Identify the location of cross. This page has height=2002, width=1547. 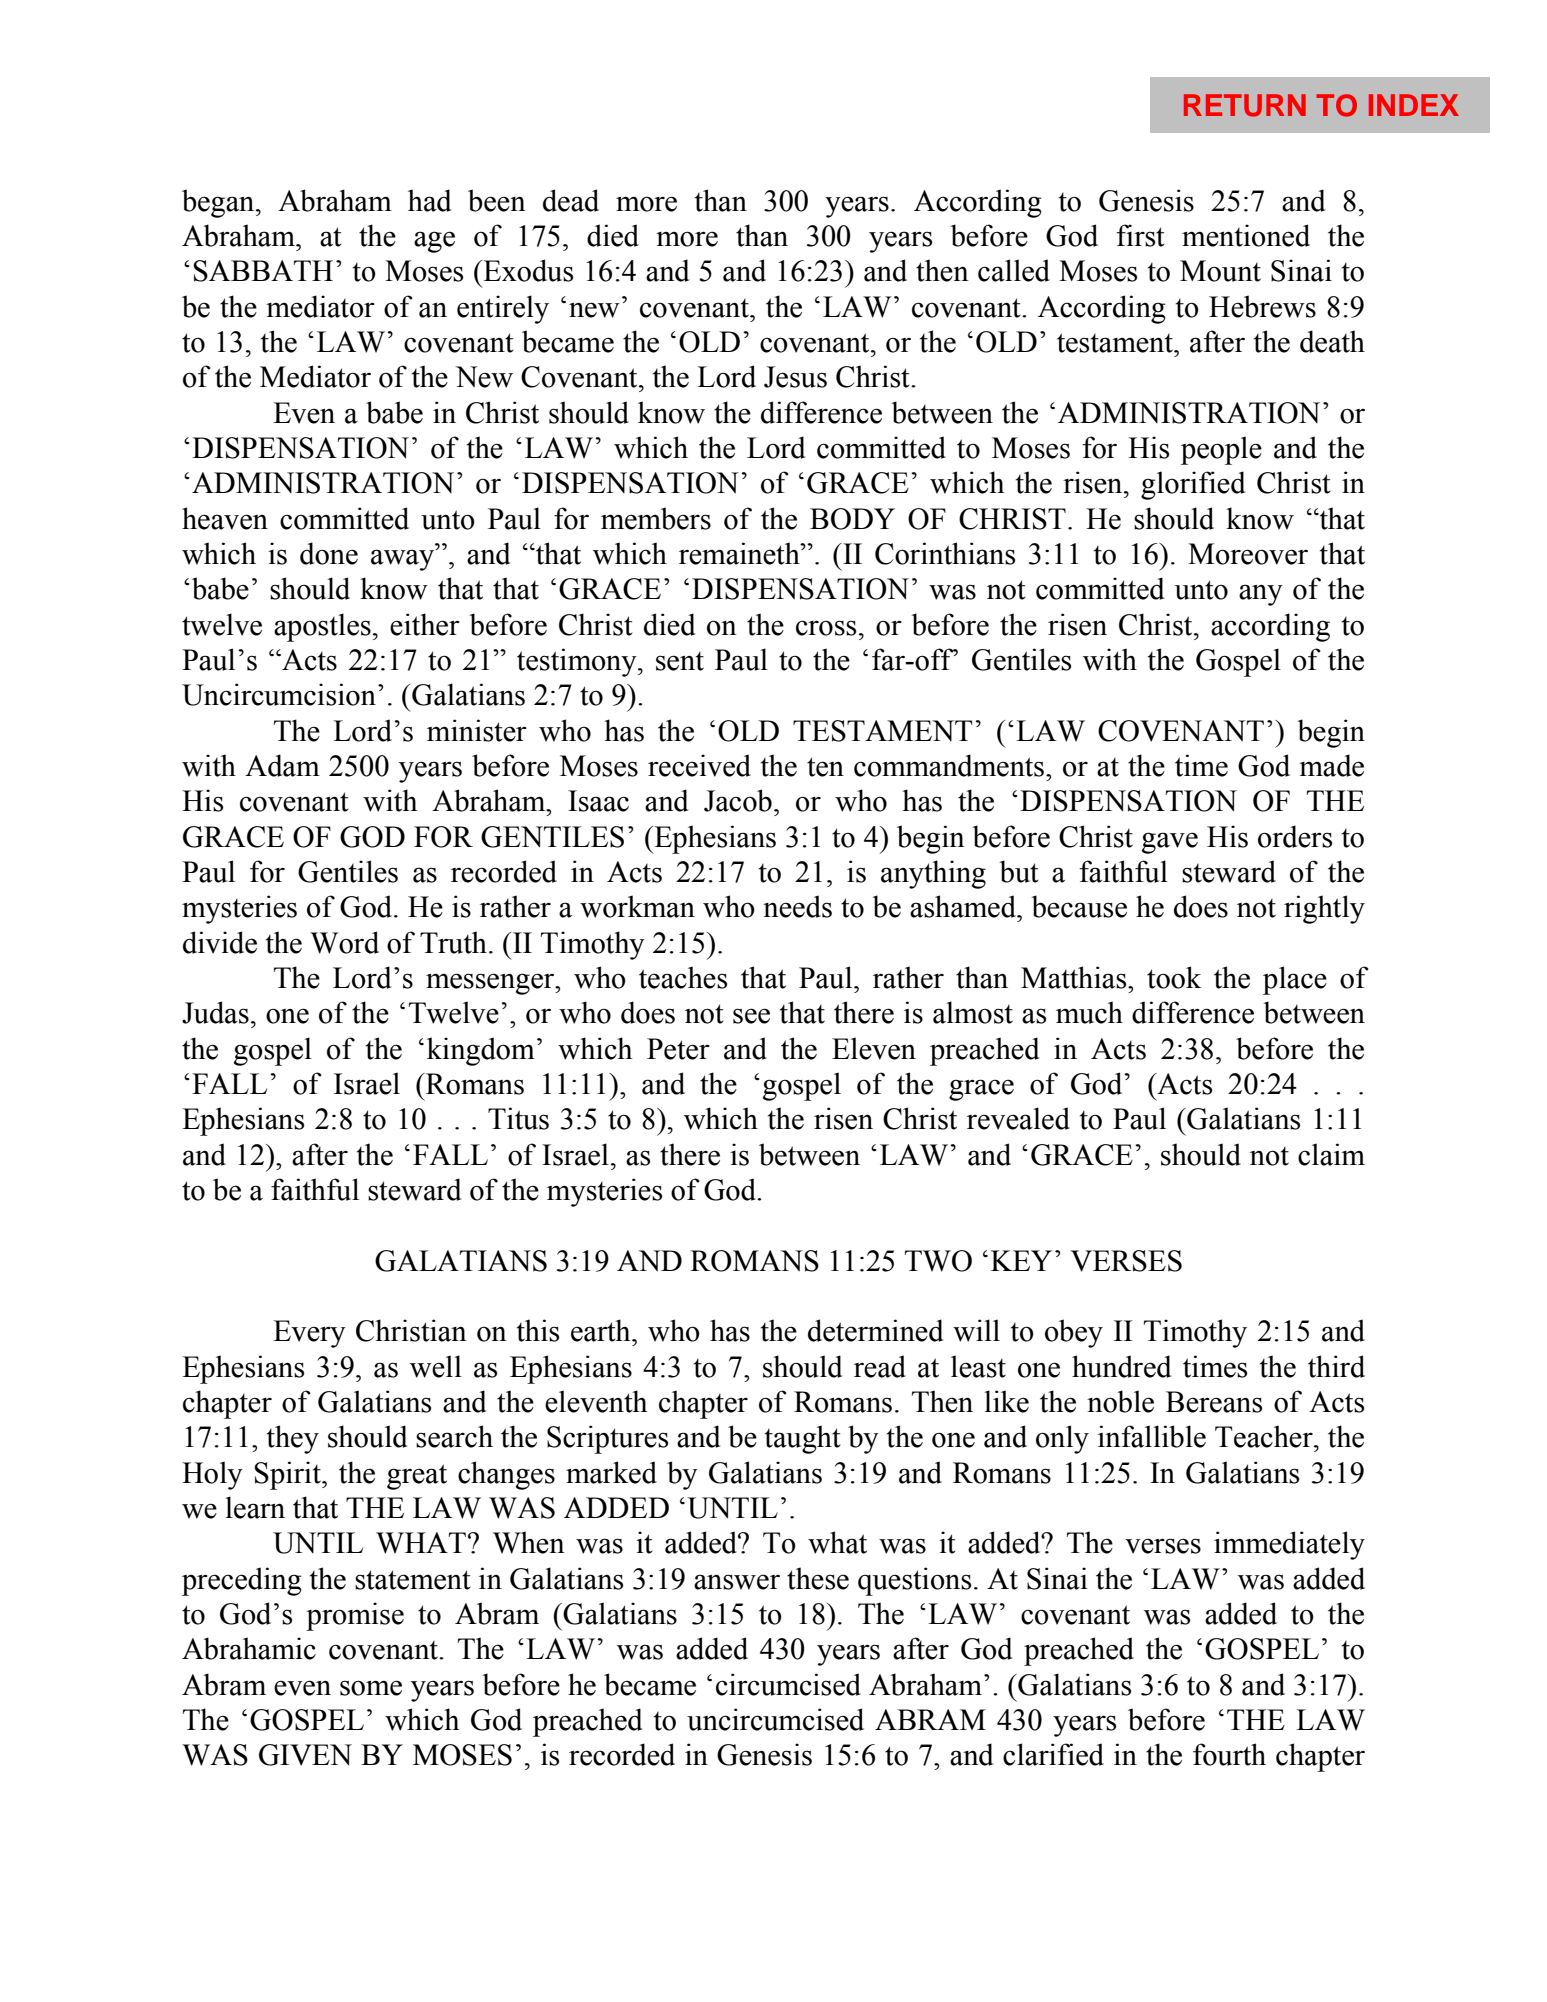
(826, 628).
